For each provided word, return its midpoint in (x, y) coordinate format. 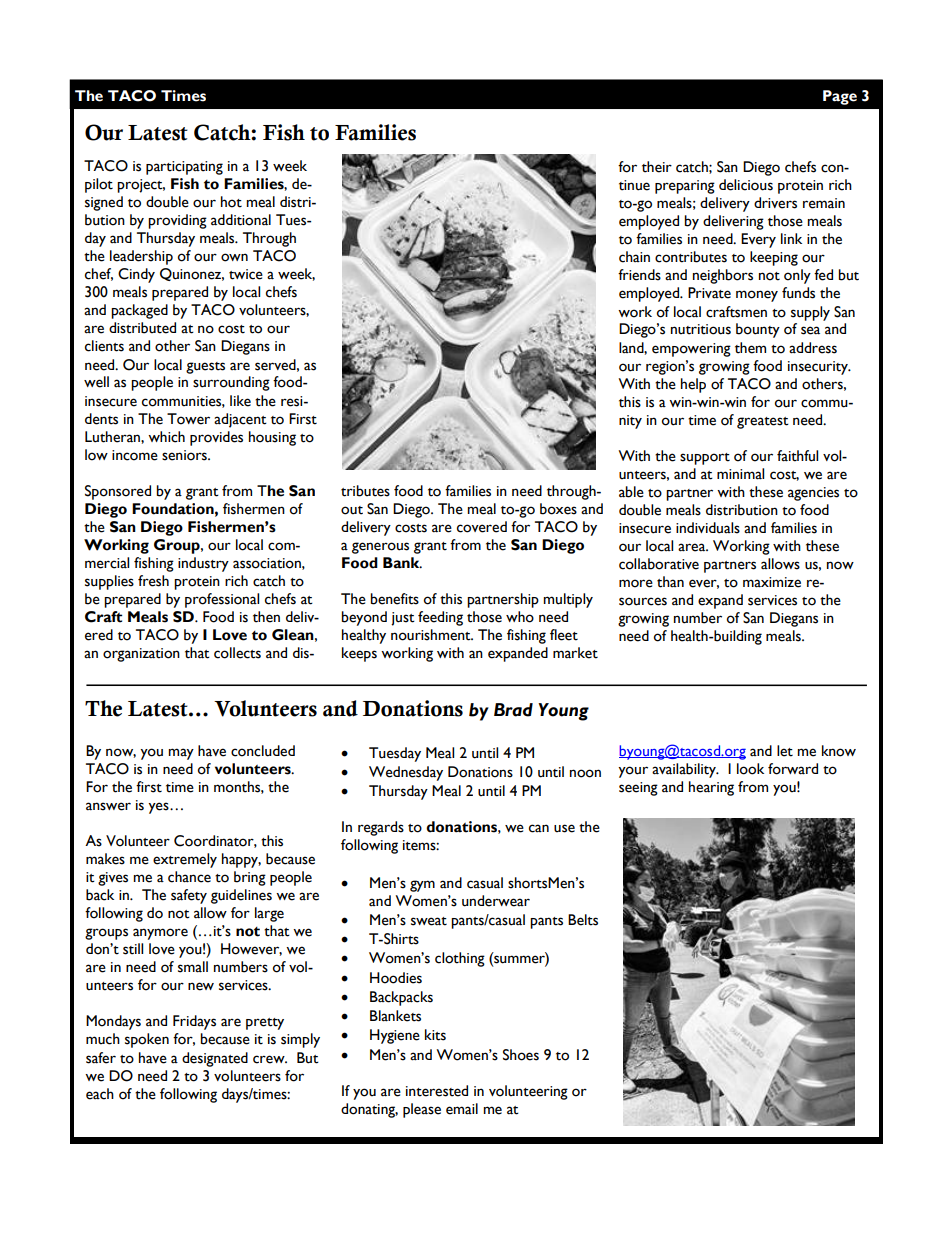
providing (177, 221)
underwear (496, 901)
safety (189, 896)
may (181, 754)
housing (272, 438)
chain (634, 257)
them (750, 348)
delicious (746, 185)
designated (215, 1059)
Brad (513, 710)
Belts (583, 920)
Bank (402, 563)
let (785, 751)
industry (203, 564)
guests (205, 368)
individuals (708, 528)
